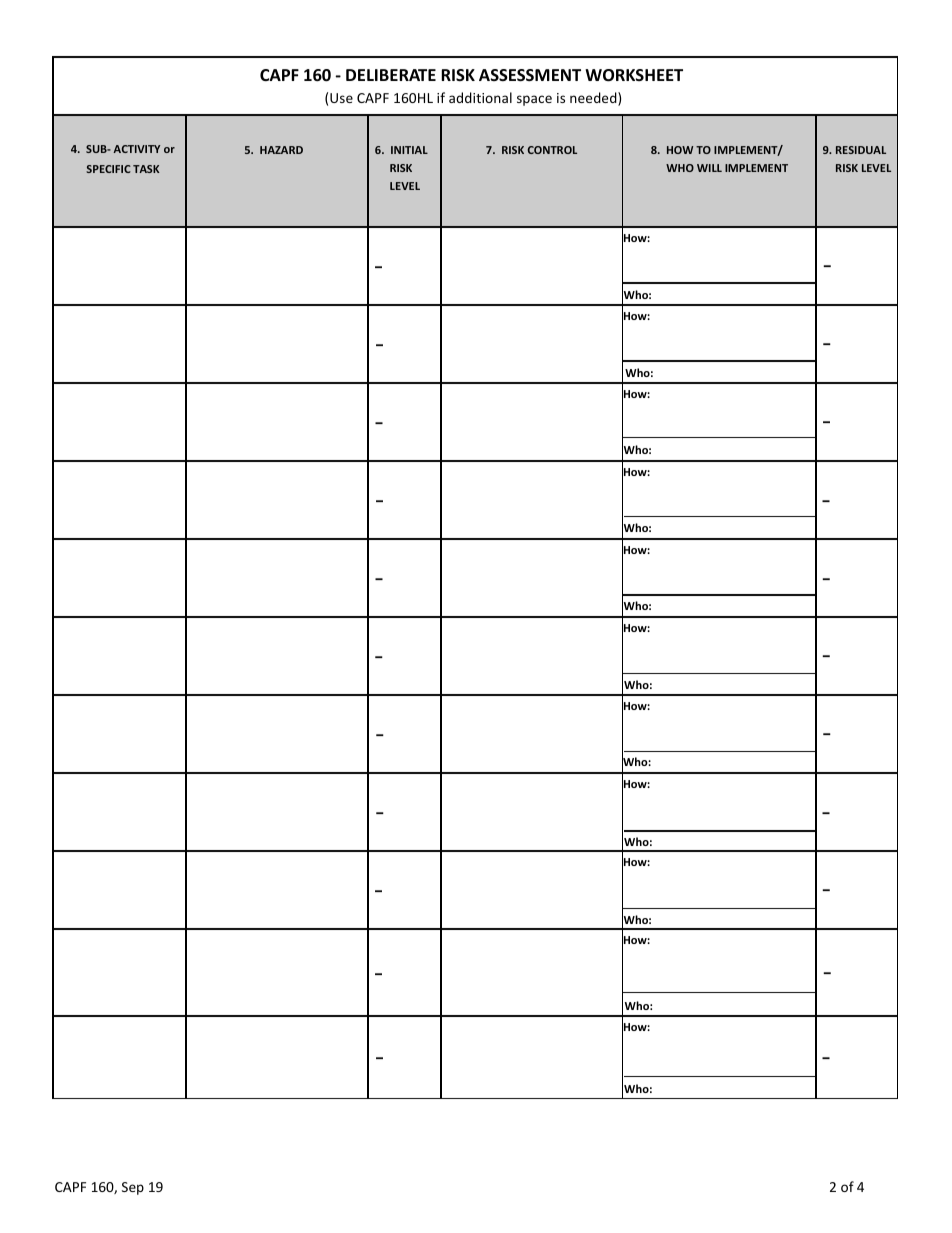 The height and width of the screenshot is (1233, 952). I want to click on RESIDUAL, so click(861, 150).
